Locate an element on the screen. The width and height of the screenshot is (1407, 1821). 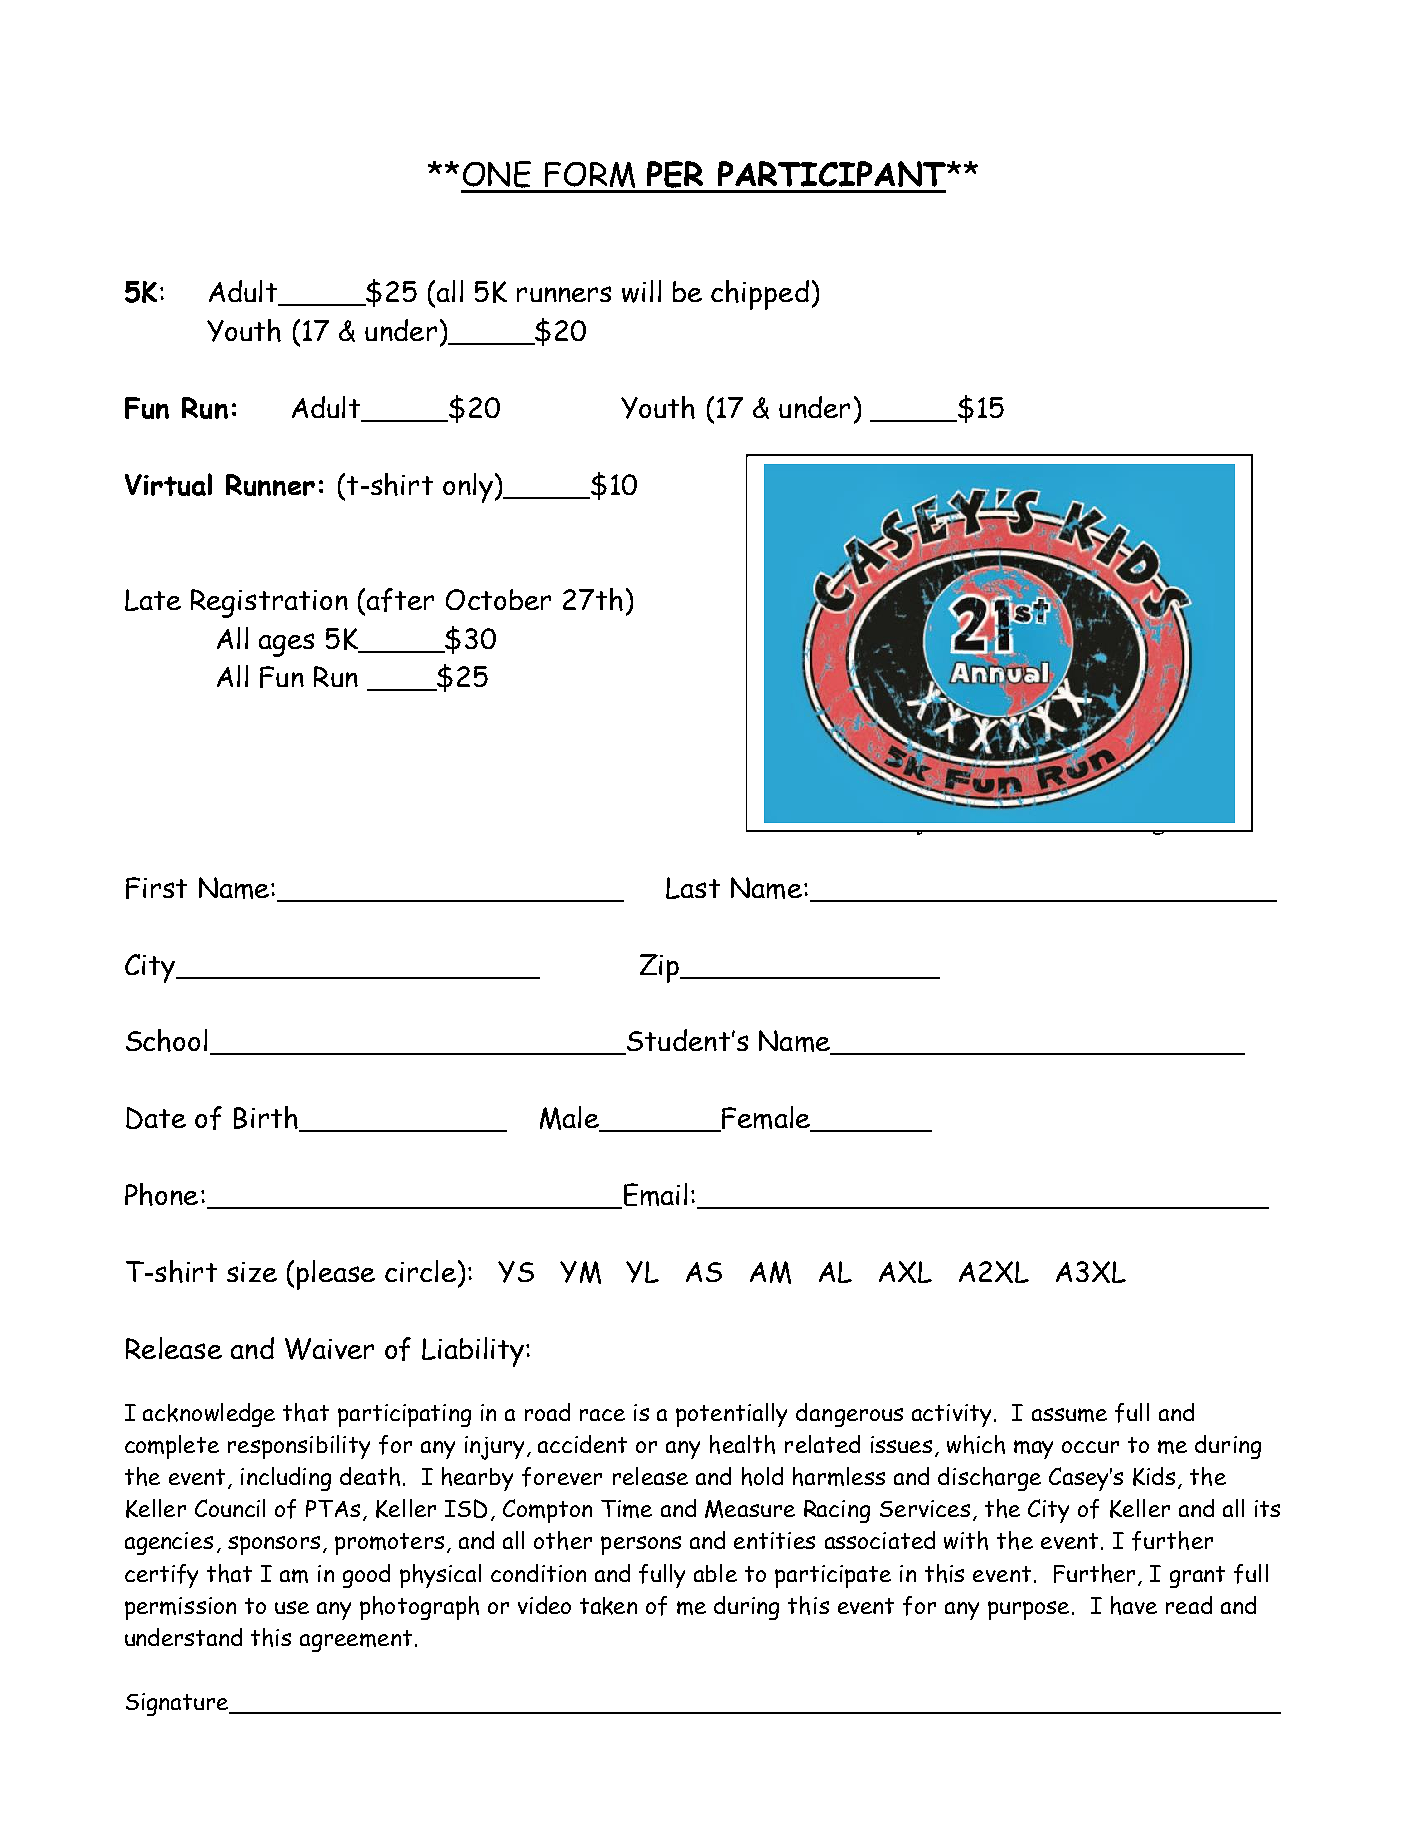
chipped is located at coordinates (760, 295).
